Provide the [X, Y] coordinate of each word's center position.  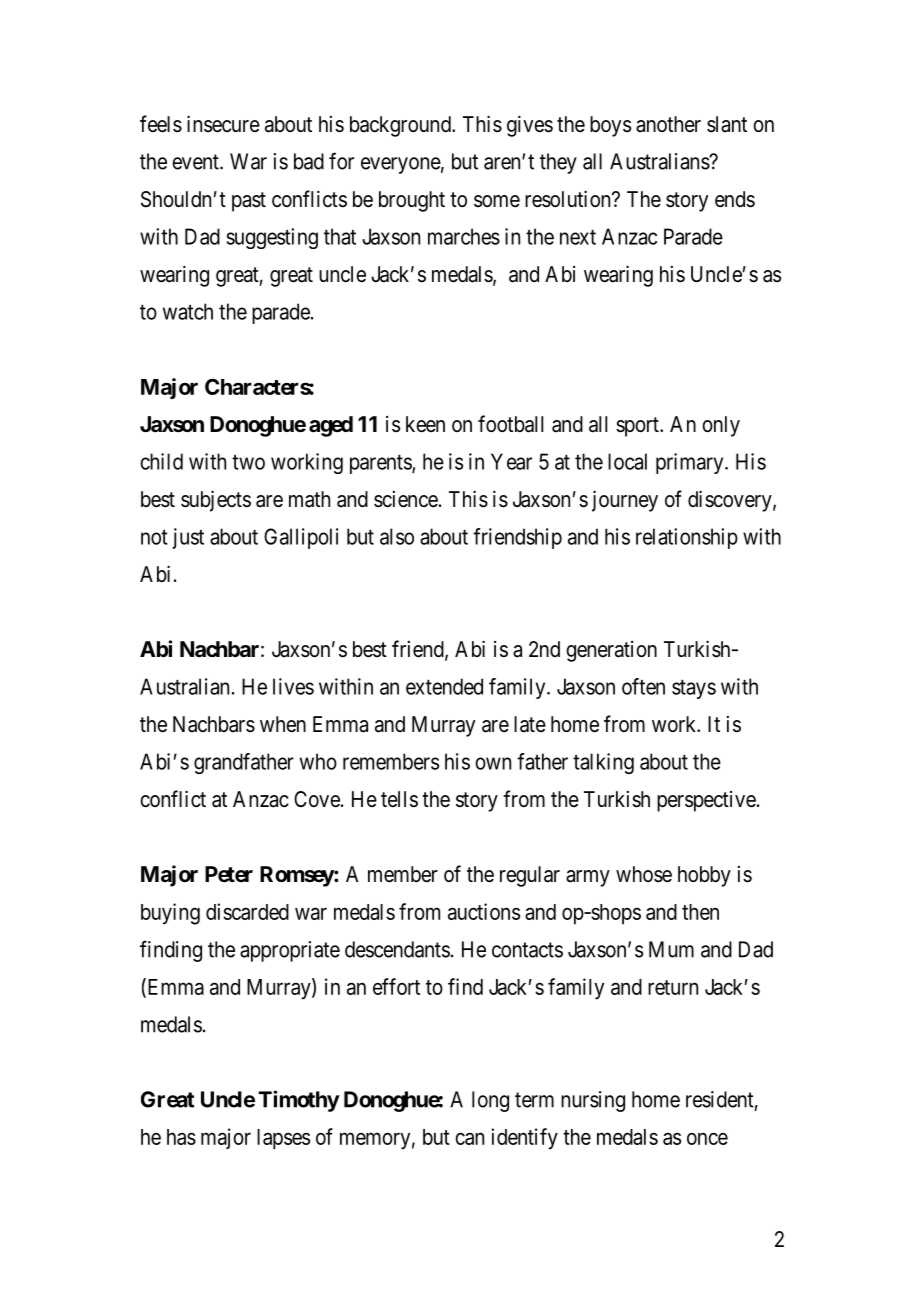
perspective [706, 801]
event [196, 162]
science [406, 499]
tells [399, 799]
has [181, 1137]
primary [691, 463]
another [668, 124]
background [401, 126]
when [283, 724]
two [248, 462]
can [469, 1138]
